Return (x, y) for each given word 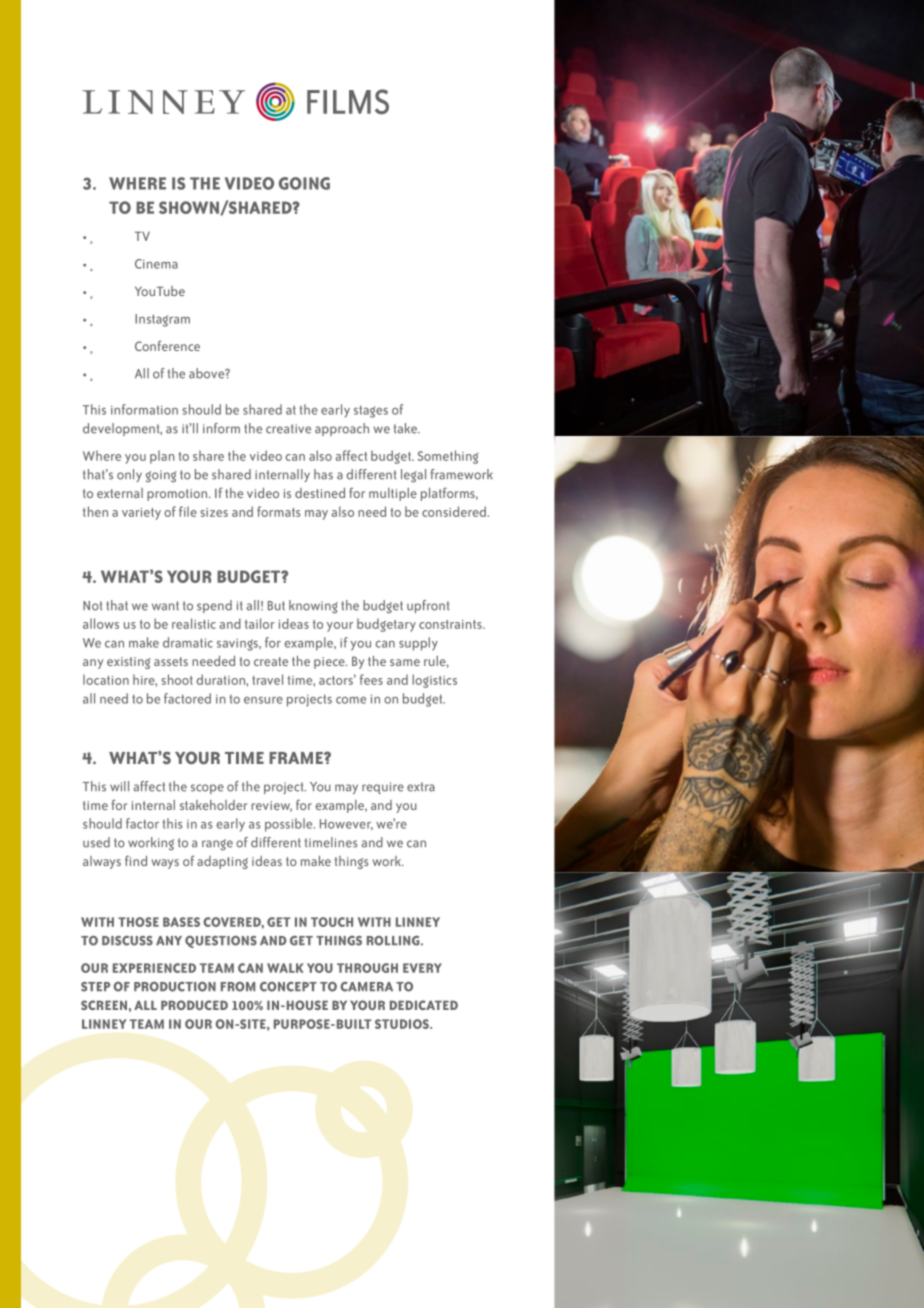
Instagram (162, 320)
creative (288, 429)
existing (129, 663)
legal (413, 476)
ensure (263, 700)
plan (162, 457)
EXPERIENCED (154, 968)
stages (371, 411)
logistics (434, 681)
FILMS (348, 101)
